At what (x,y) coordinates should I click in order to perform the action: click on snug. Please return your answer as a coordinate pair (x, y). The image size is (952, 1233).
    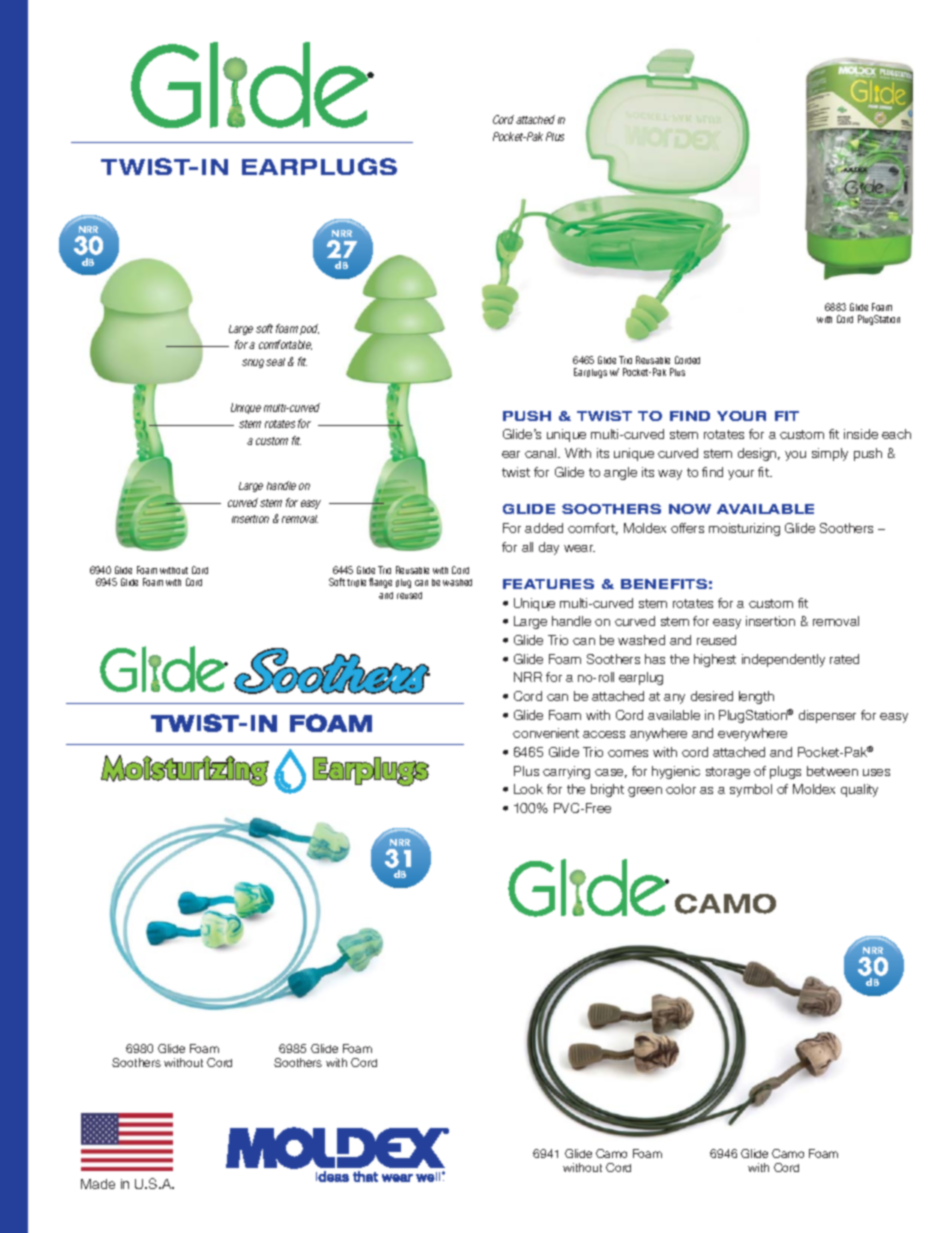
    Looking at the image, I should click on (253, 363).
